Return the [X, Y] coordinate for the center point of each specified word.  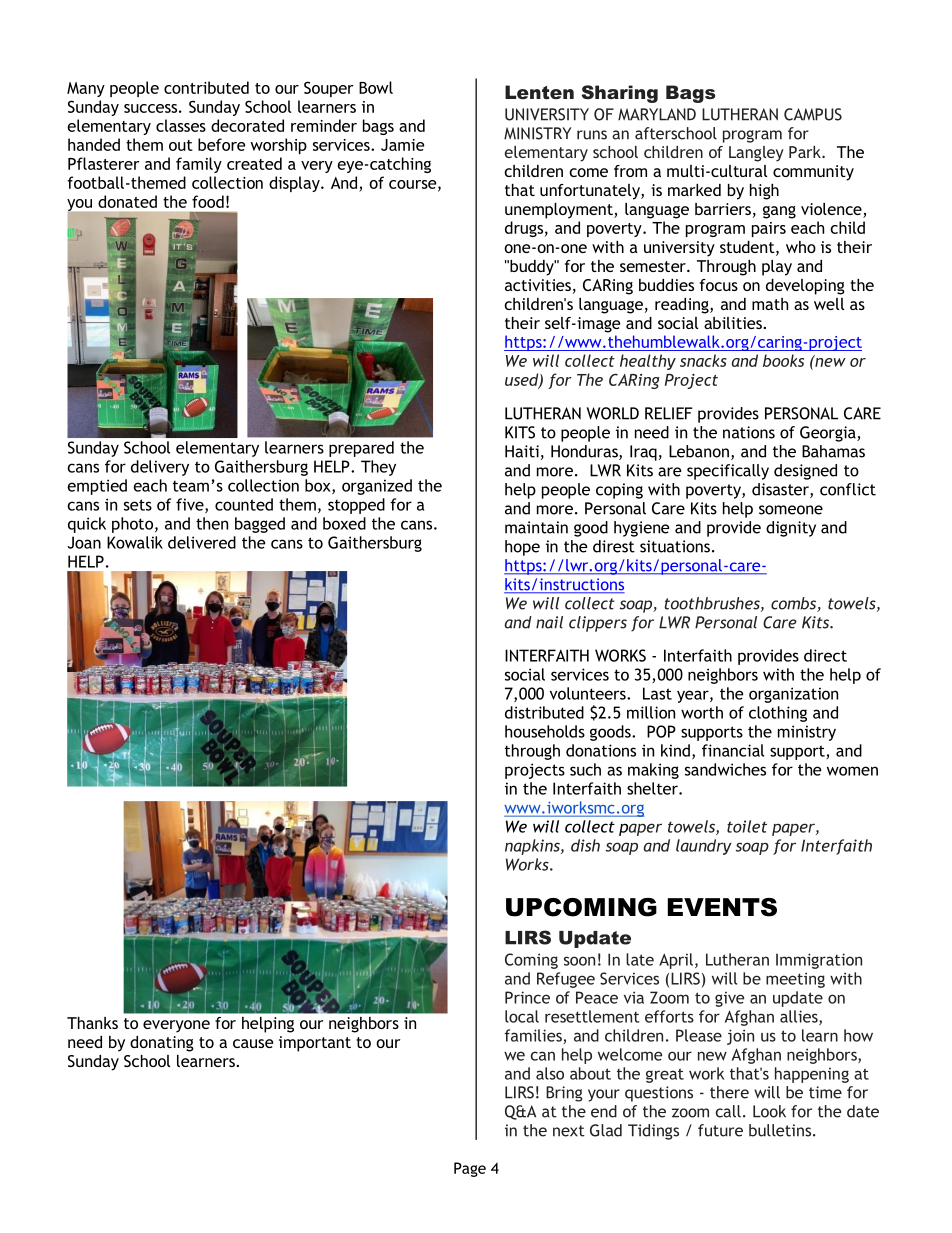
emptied [97, 487]
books [783, 360]
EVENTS [722, 907]
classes [181, 125]
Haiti [522, 451]
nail [549, 622]
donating [162, 1044]
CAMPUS [813, 114]
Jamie [403, 145]
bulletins [781, 1130]
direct [825, 655]
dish [585, 845]
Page [470, 1169]
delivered [202, 542]
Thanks [92, 1023]
